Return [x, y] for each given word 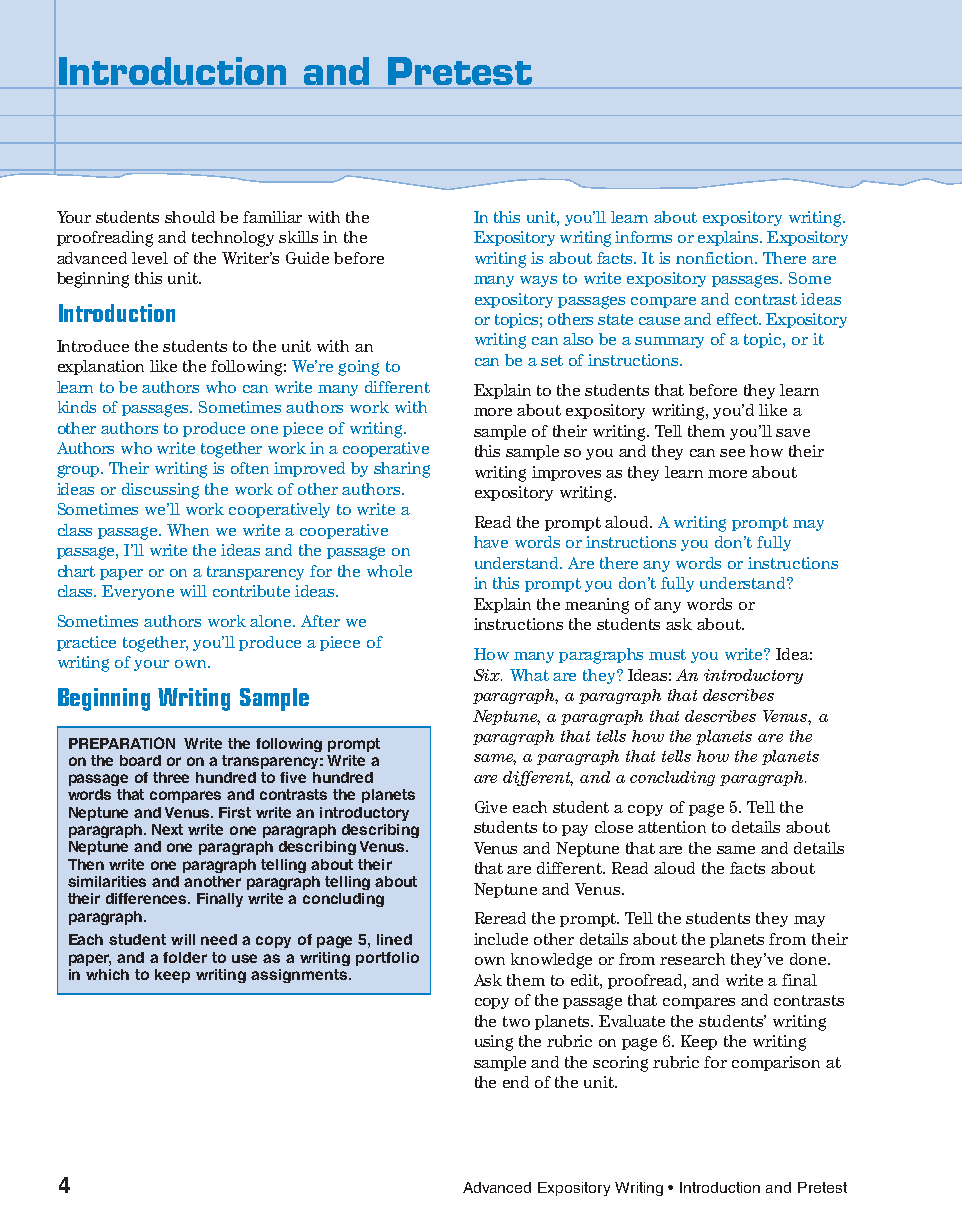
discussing [160, 491]
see [732, 453]
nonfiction [716, 258]
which [107, 974]
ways [538, 281]
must [667, 654]
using [494, 1043]
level [150, 258]
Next [167, 829]
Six [488, 675]
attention [672, 827]
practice [86, 643]
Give [491, 807]
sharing [402, 470]
